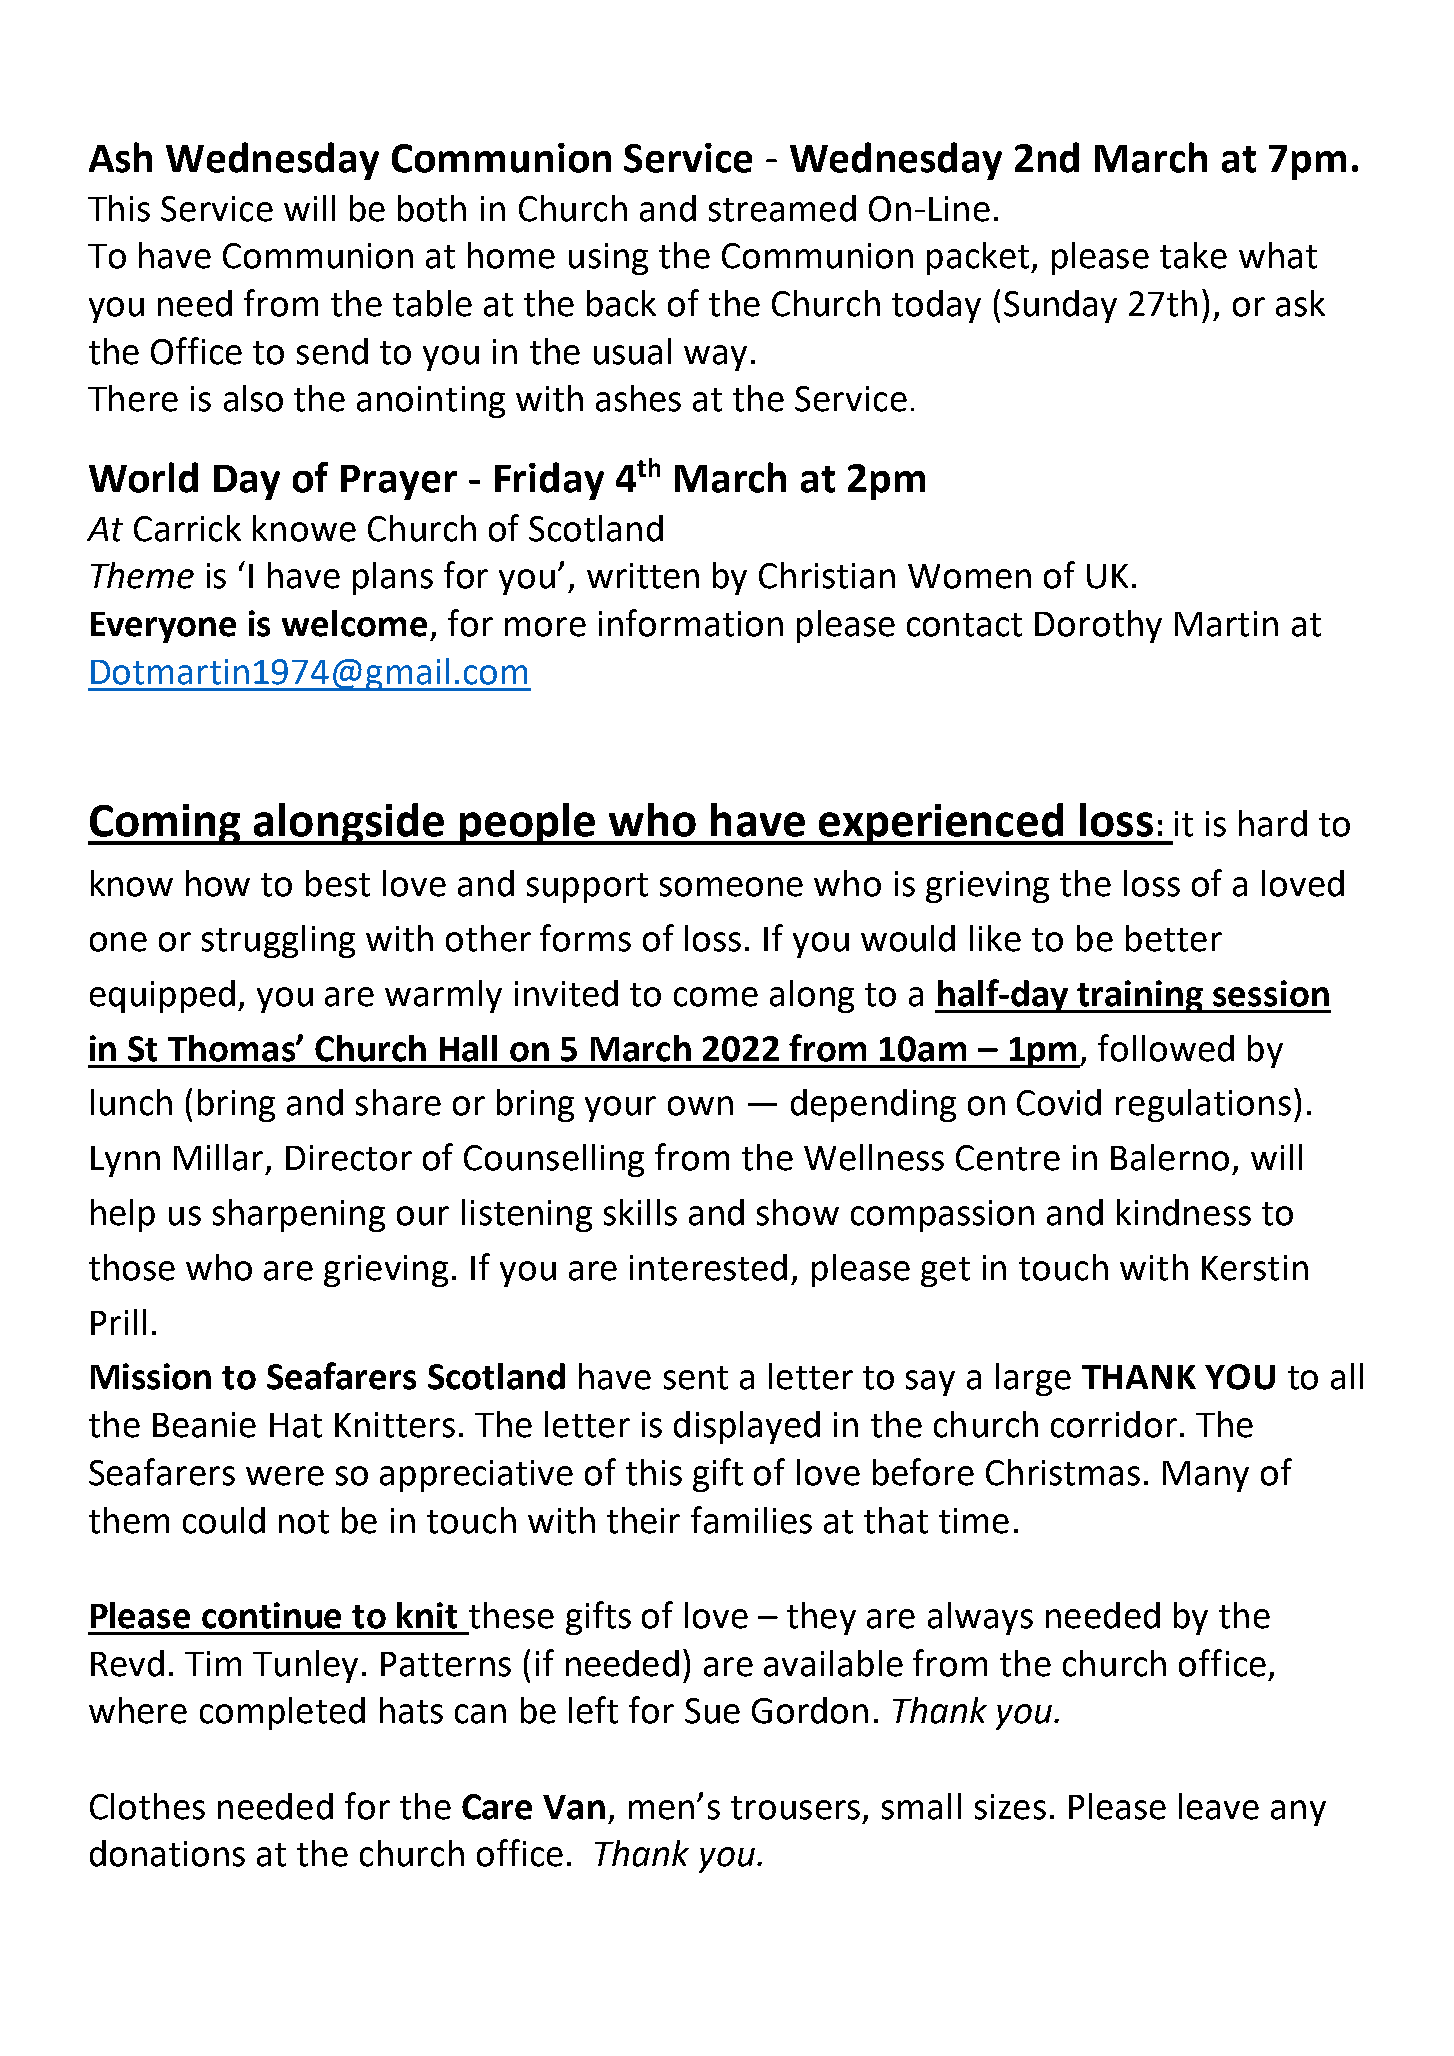 The image size is (1454, 2056). Describe the element at coordinates (165, 824) in the document. I see `Coming` at that location.
